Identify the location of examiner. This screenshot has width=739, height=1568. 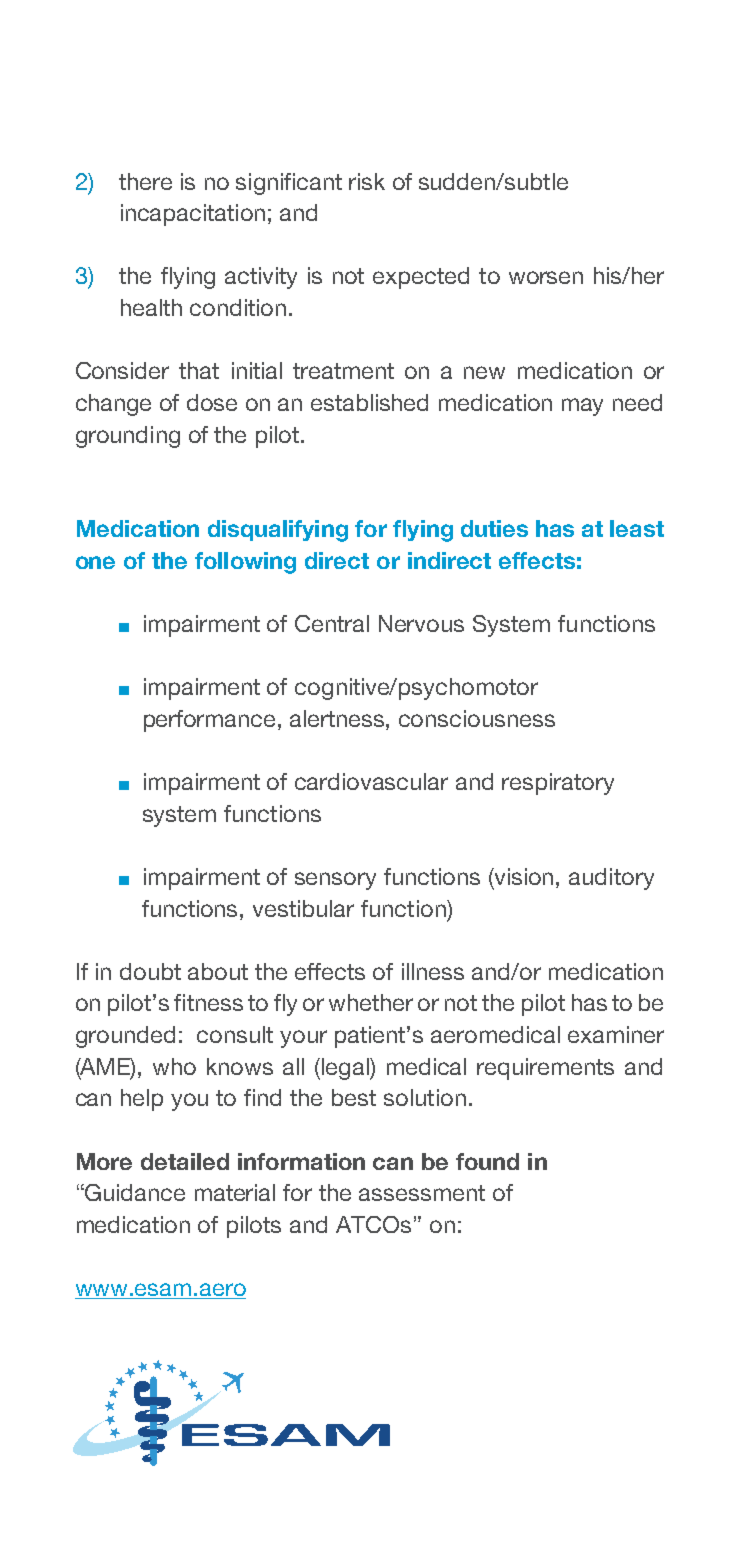
(616, 1034).
